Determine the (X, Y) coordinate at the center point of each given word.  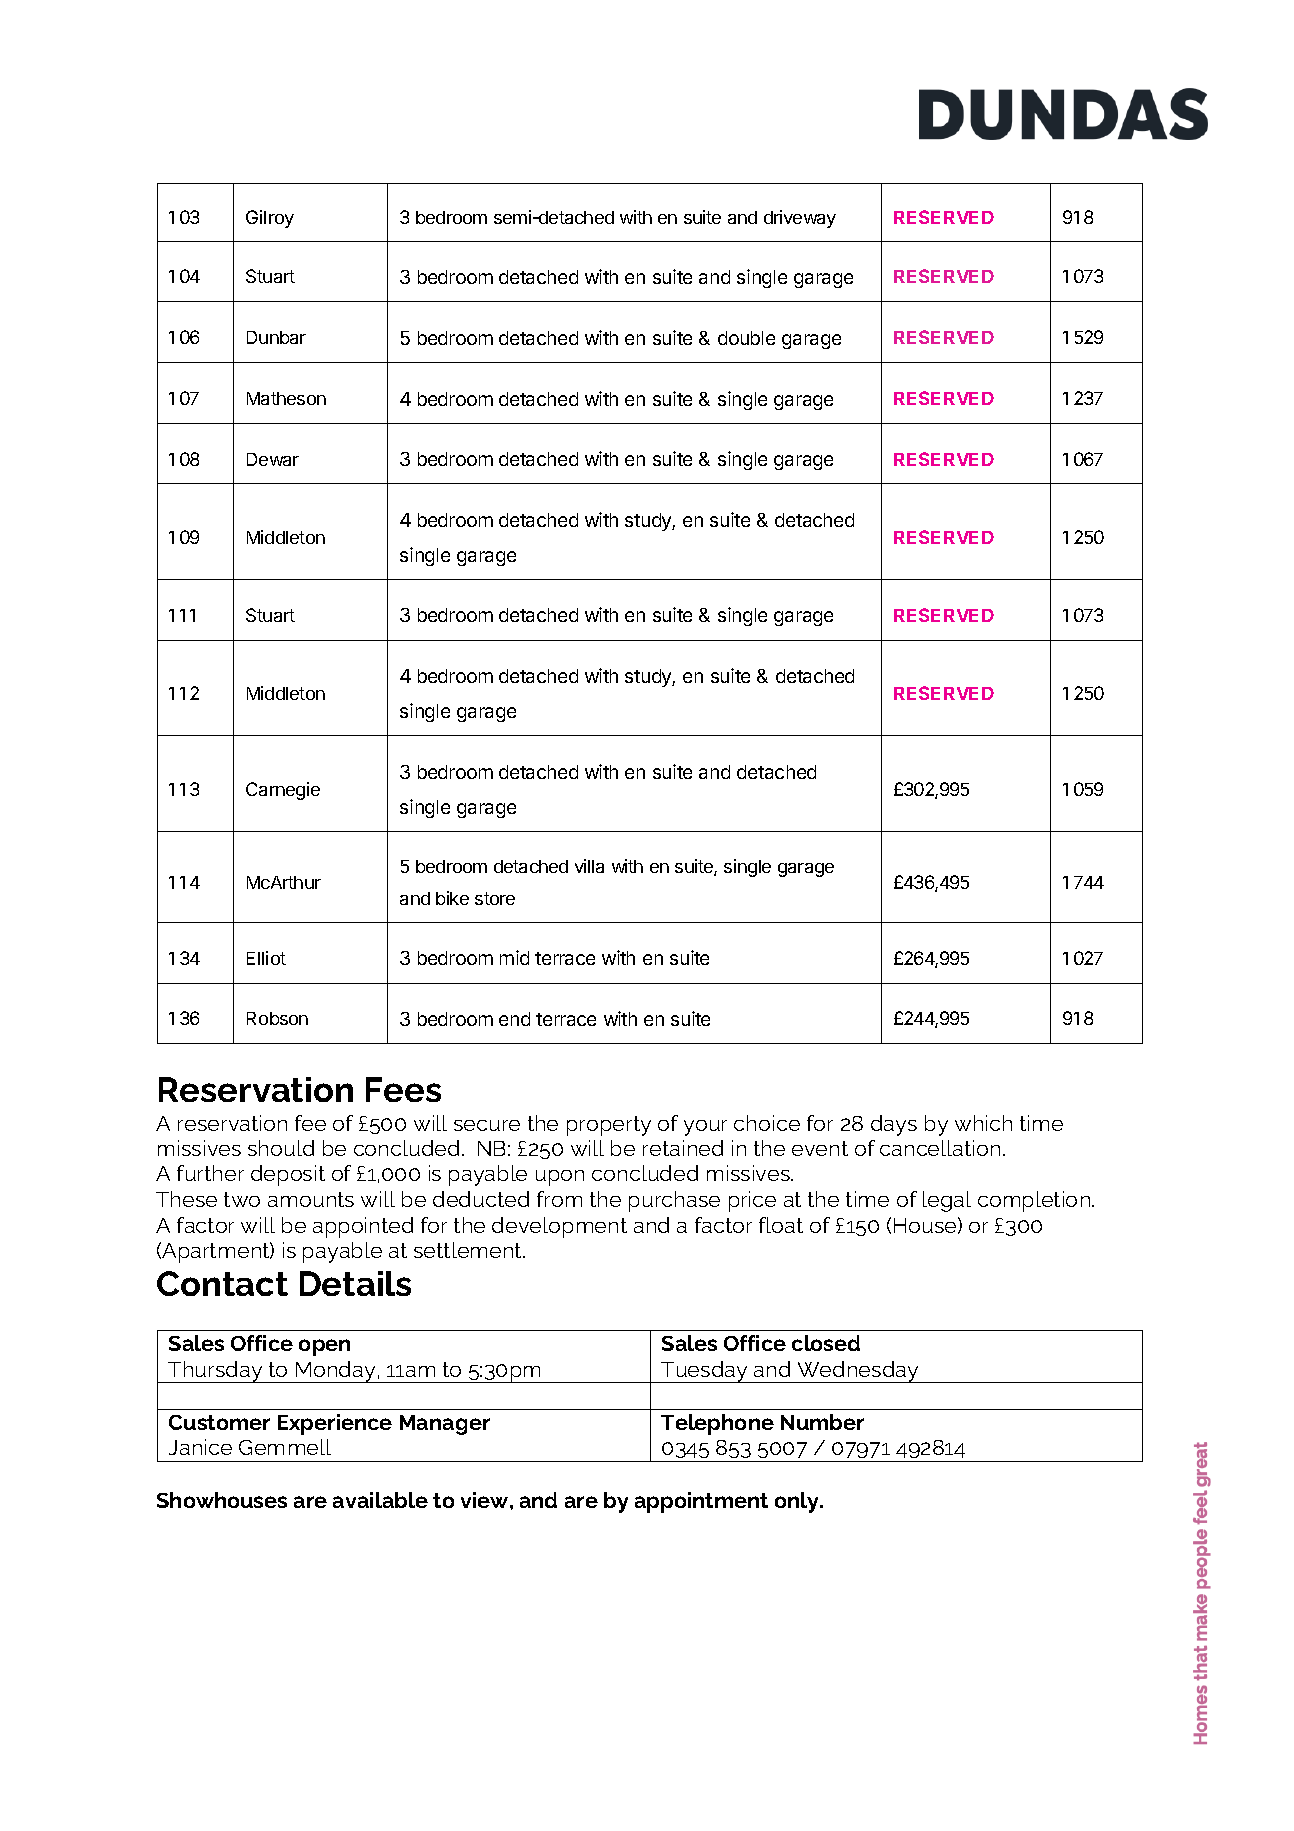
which (983, 1123)
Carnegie (283, 791)
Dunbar (276, 337)
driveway (800, 219)
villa (589, 866)
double (746, 338)
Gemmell (285, 1447)
